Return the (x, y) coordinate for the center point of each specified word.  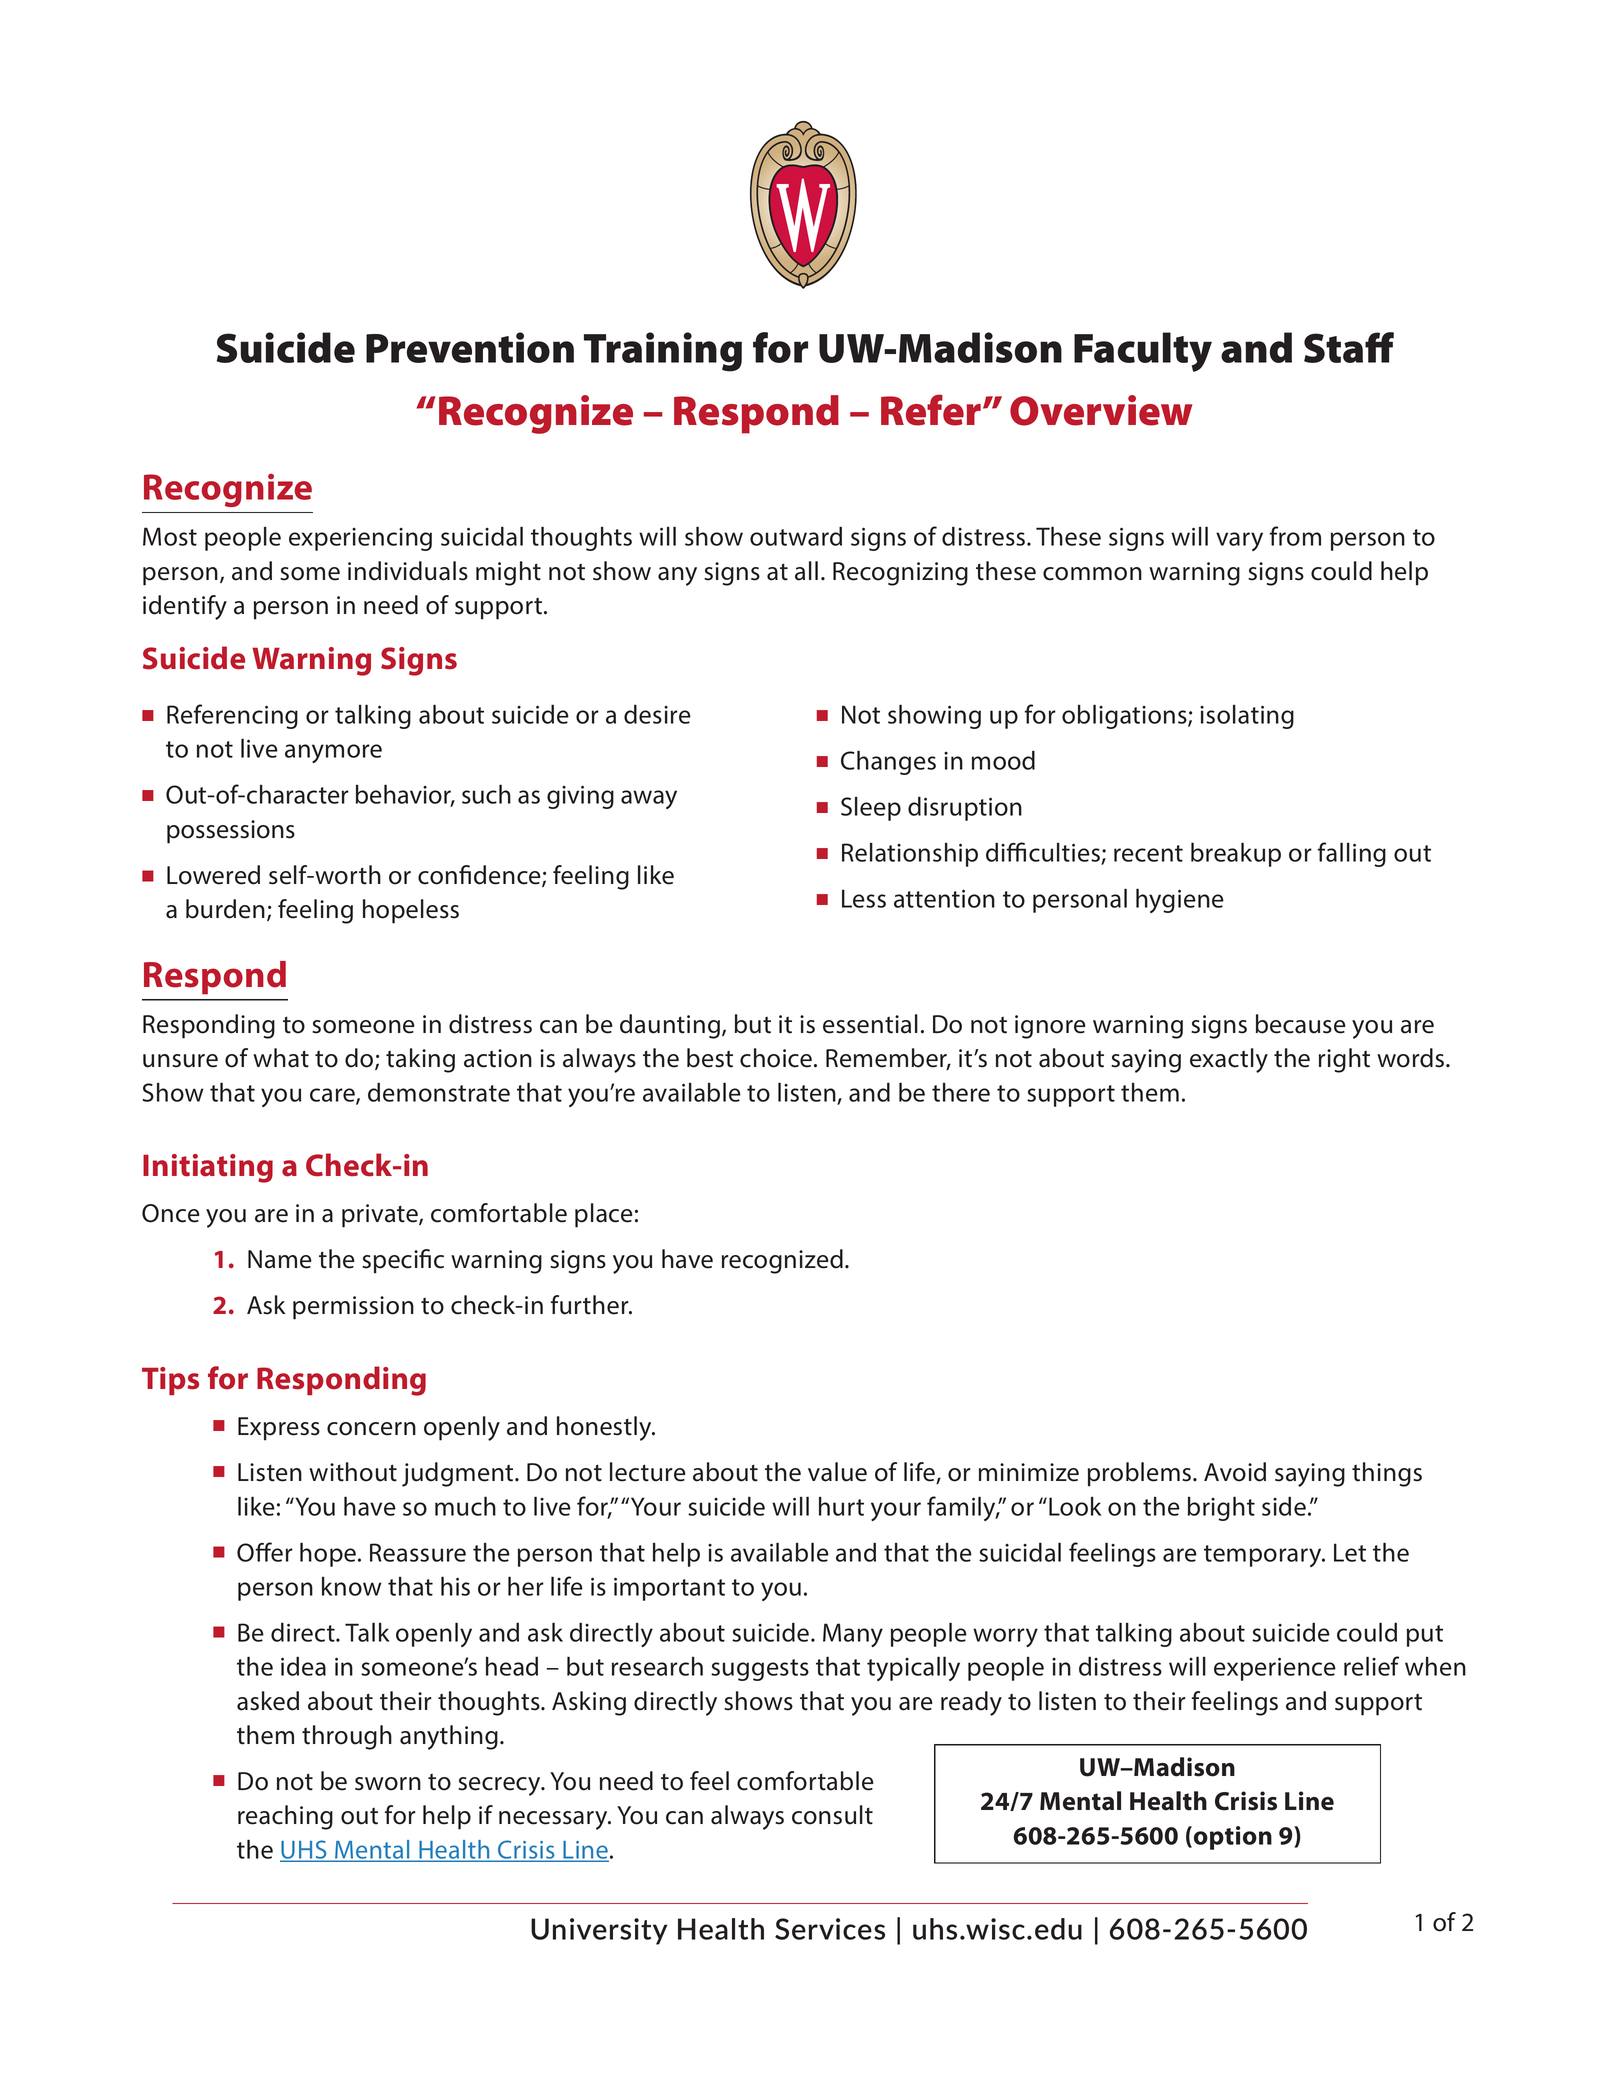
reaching (285, 1817)
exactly (1229, 1060)
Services (830, 1929)
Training (663, 352)
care (333, 1096)
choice (777, 1058)
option (1233, 1838)
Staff (1349, 347)
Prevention (470, 347)
